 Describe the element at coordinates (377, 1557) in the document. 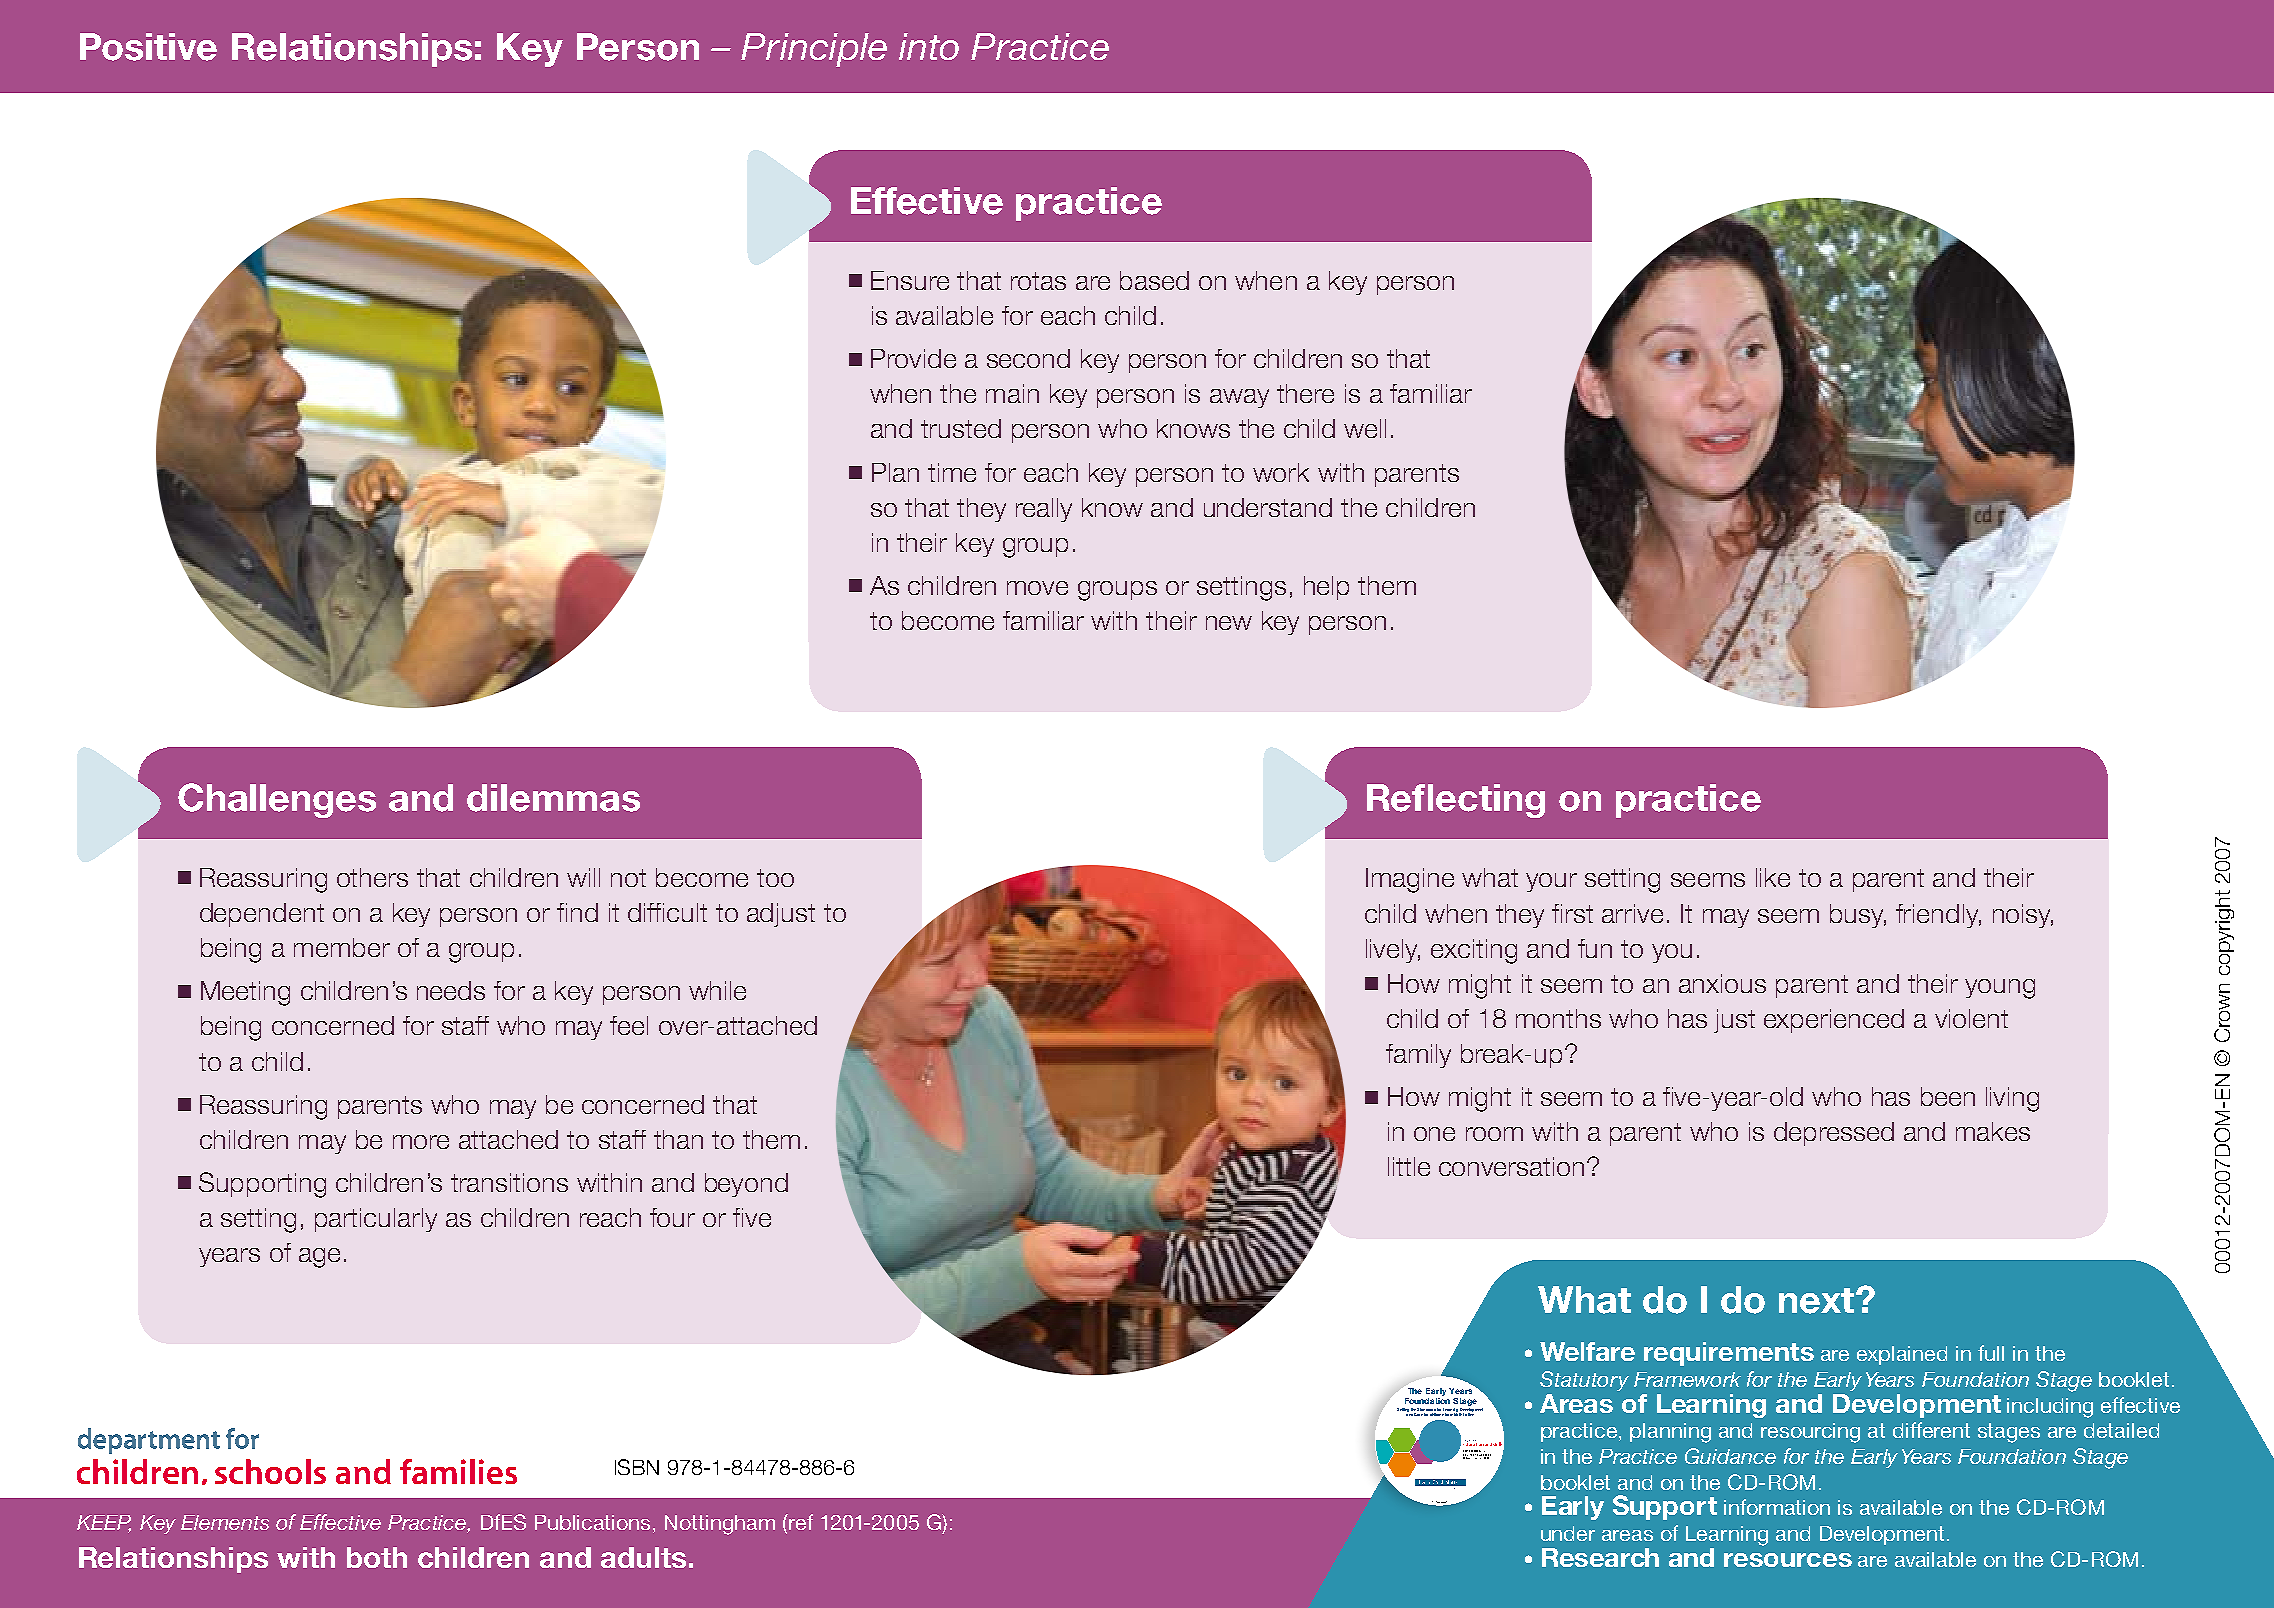

I see `both` at that location.
